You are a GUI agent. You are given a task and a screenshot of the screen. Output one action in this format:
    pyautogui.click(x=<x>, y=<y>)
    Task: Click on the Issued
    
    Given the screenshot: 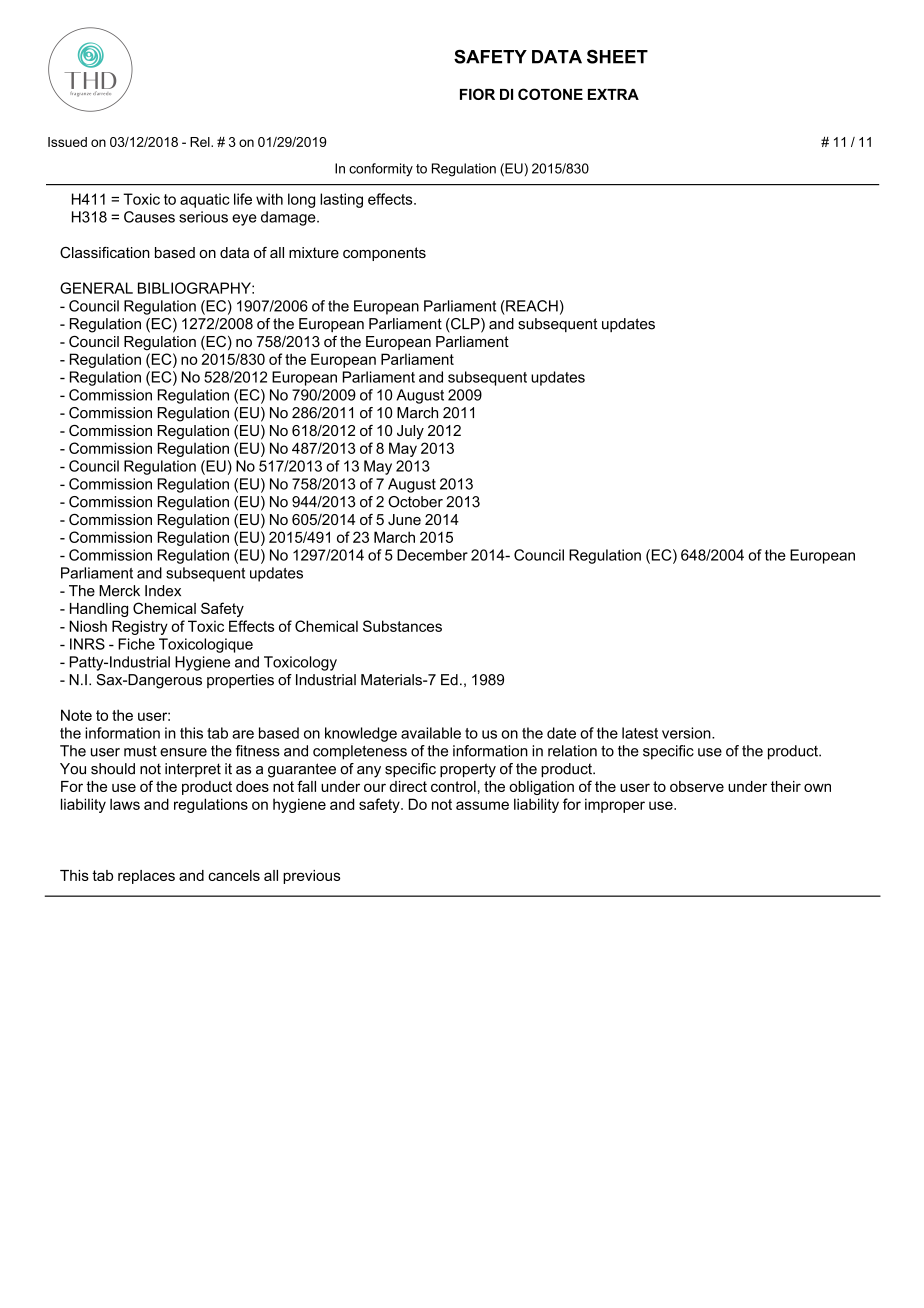 What is the action you would take?
    pyautogui.click(x=67, y=142)
